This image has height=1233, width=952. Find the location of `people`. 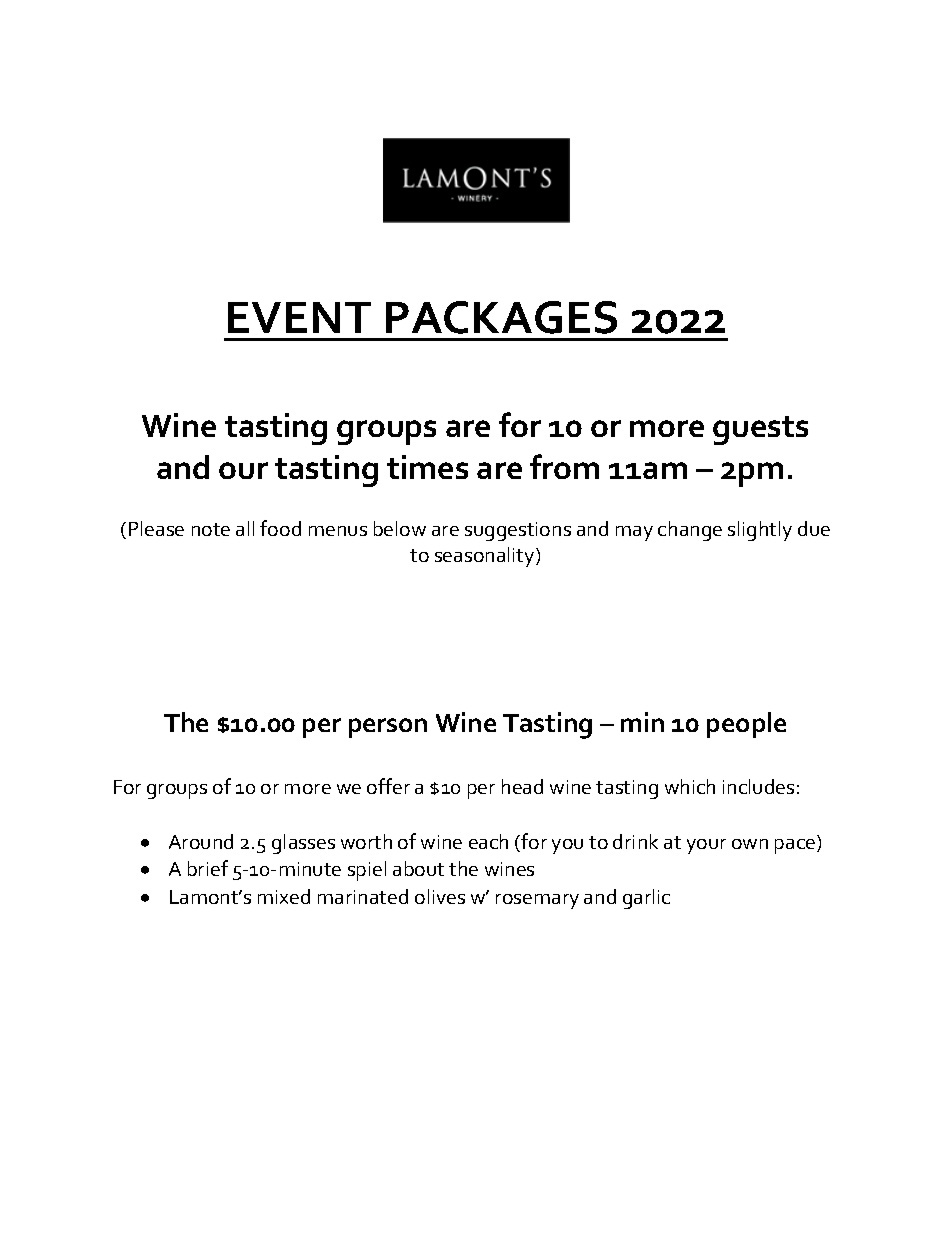

people is located at coordinates (746, 725).
